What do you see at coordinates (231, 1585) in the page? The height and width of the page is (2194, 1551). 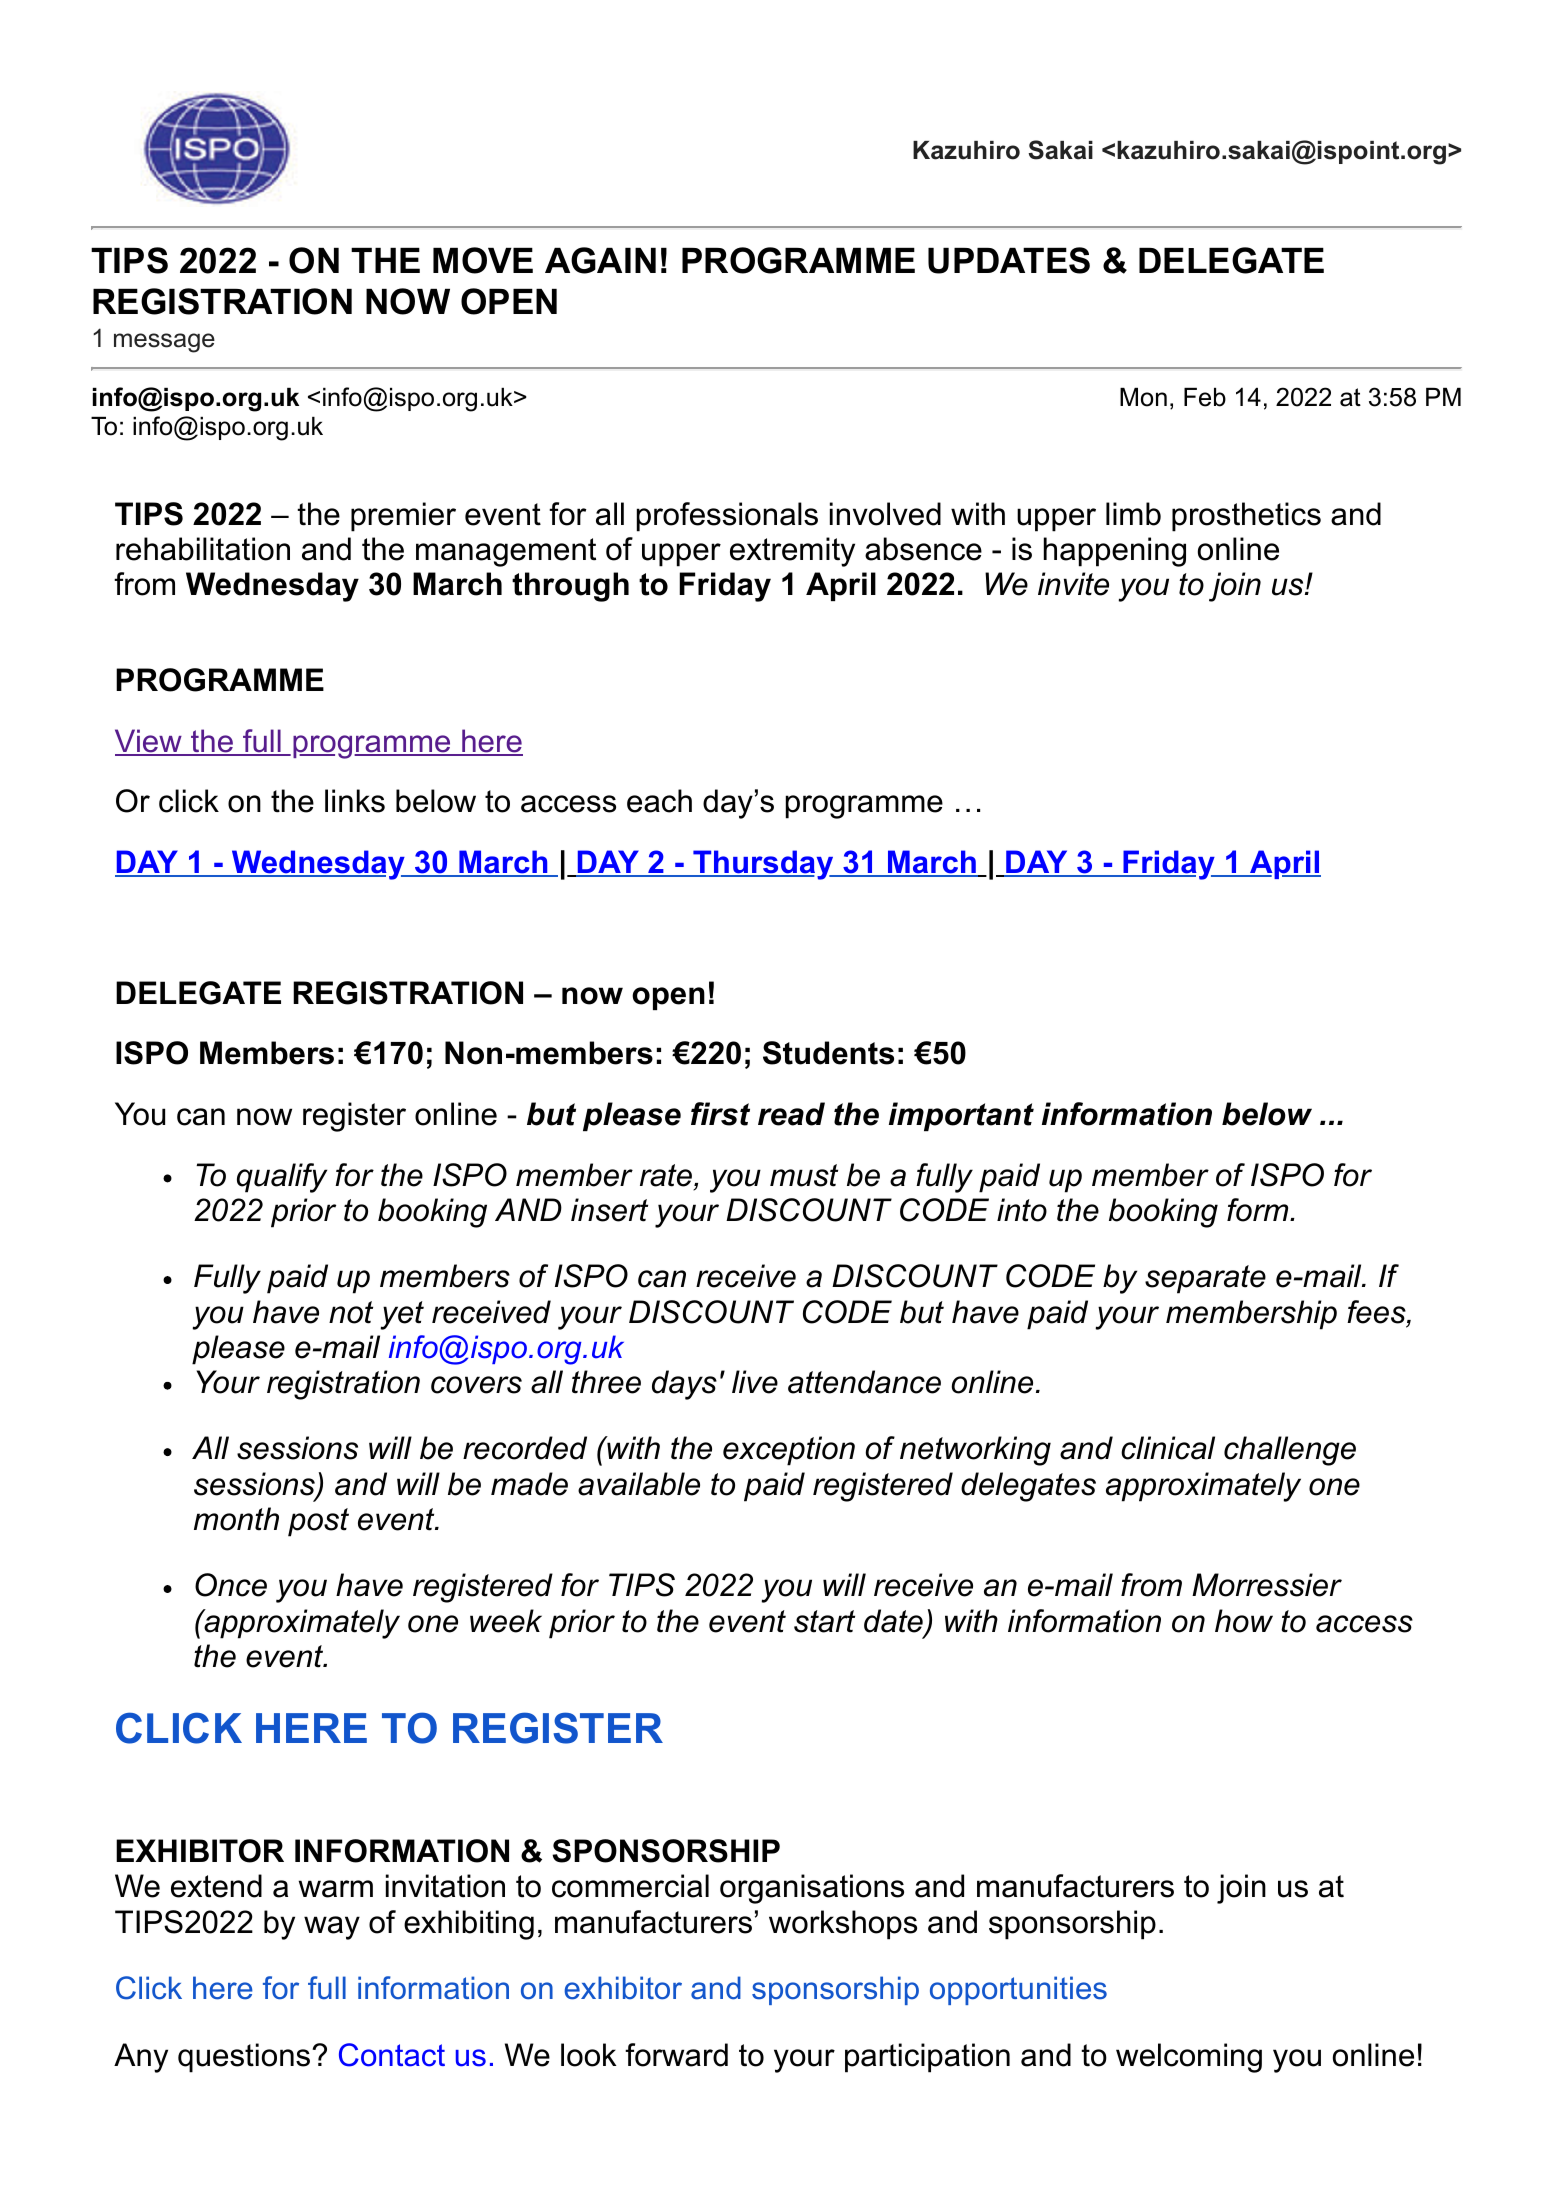 I see `Once` at bounding box center [231, 1585].
